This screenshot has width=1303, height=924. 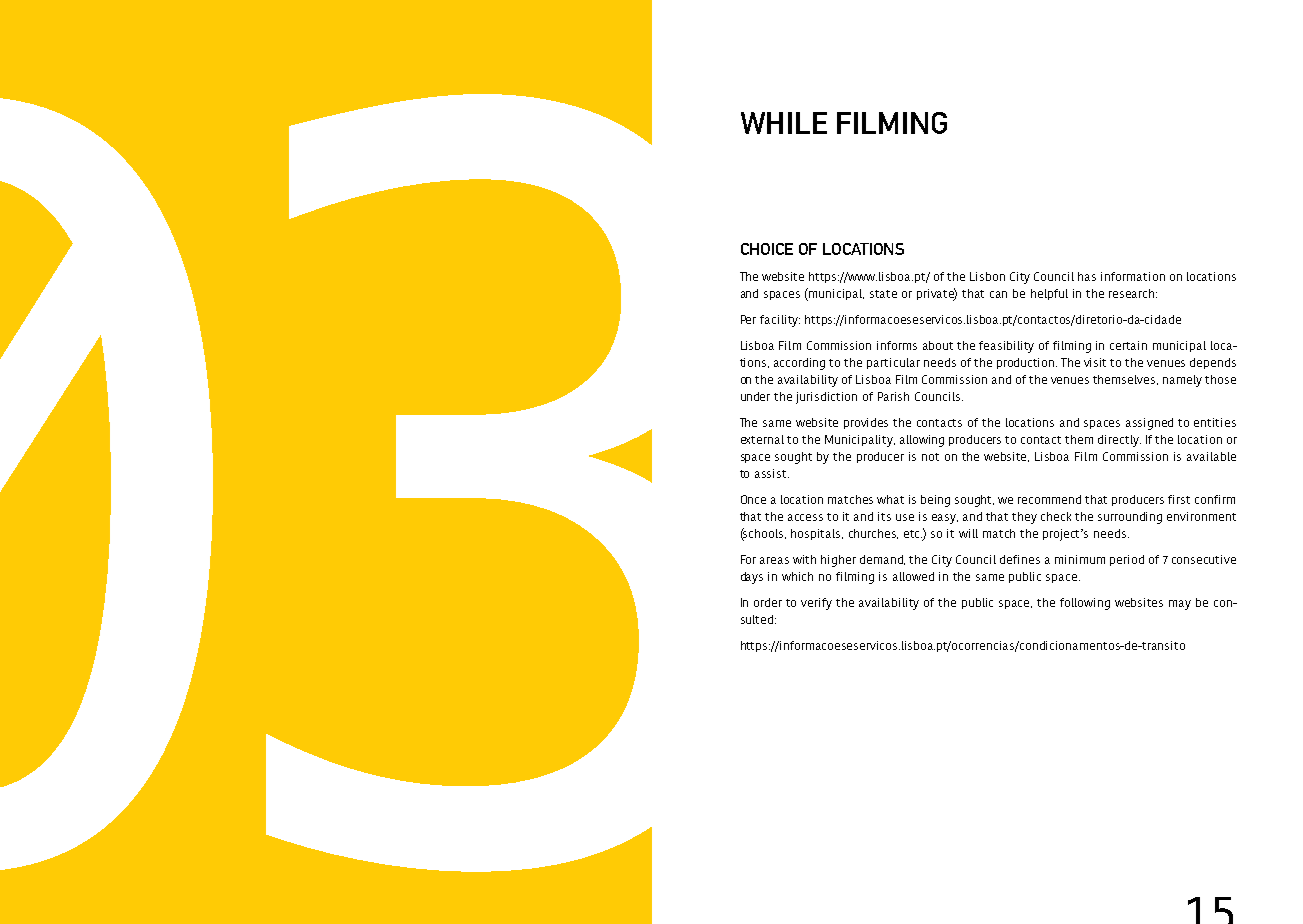 I want to click on may, so click(x=1180, y=605).
